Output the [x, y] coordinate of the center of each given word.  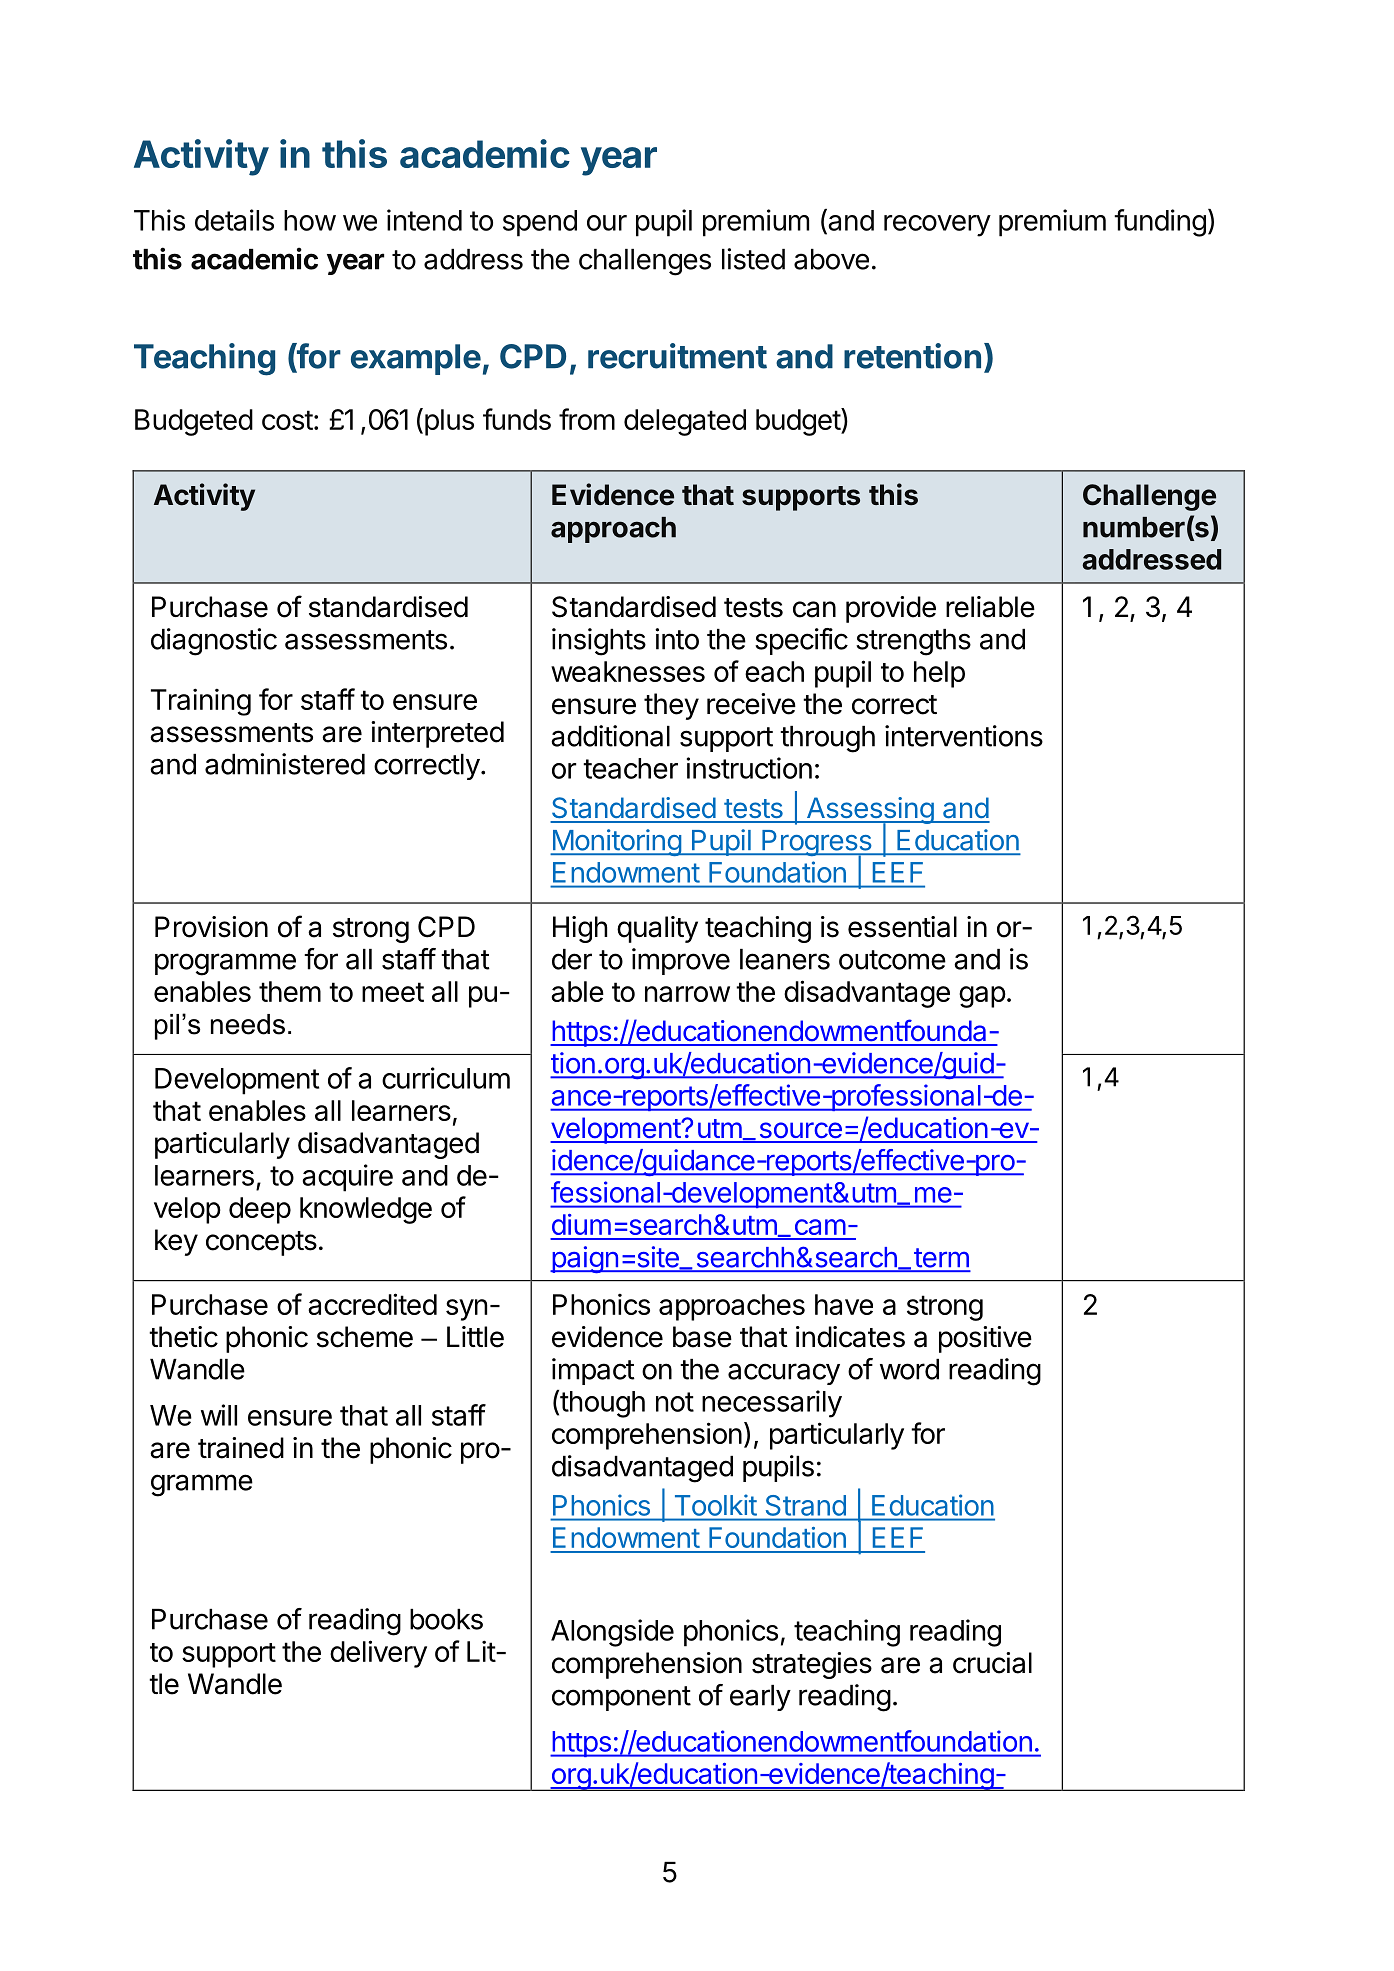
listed [753, 259]
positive [985, 1339]
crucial [992, 1663]
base [702, 1337]
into [677, 639]
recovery [937, 226]
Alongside [612, 1633]
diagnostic [214, 642]
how [310, 220]
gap [982, 997]
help [939, 674]
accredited [372, 1304]
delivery [378, 1654]
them [290, 991]
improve [681, 961]
